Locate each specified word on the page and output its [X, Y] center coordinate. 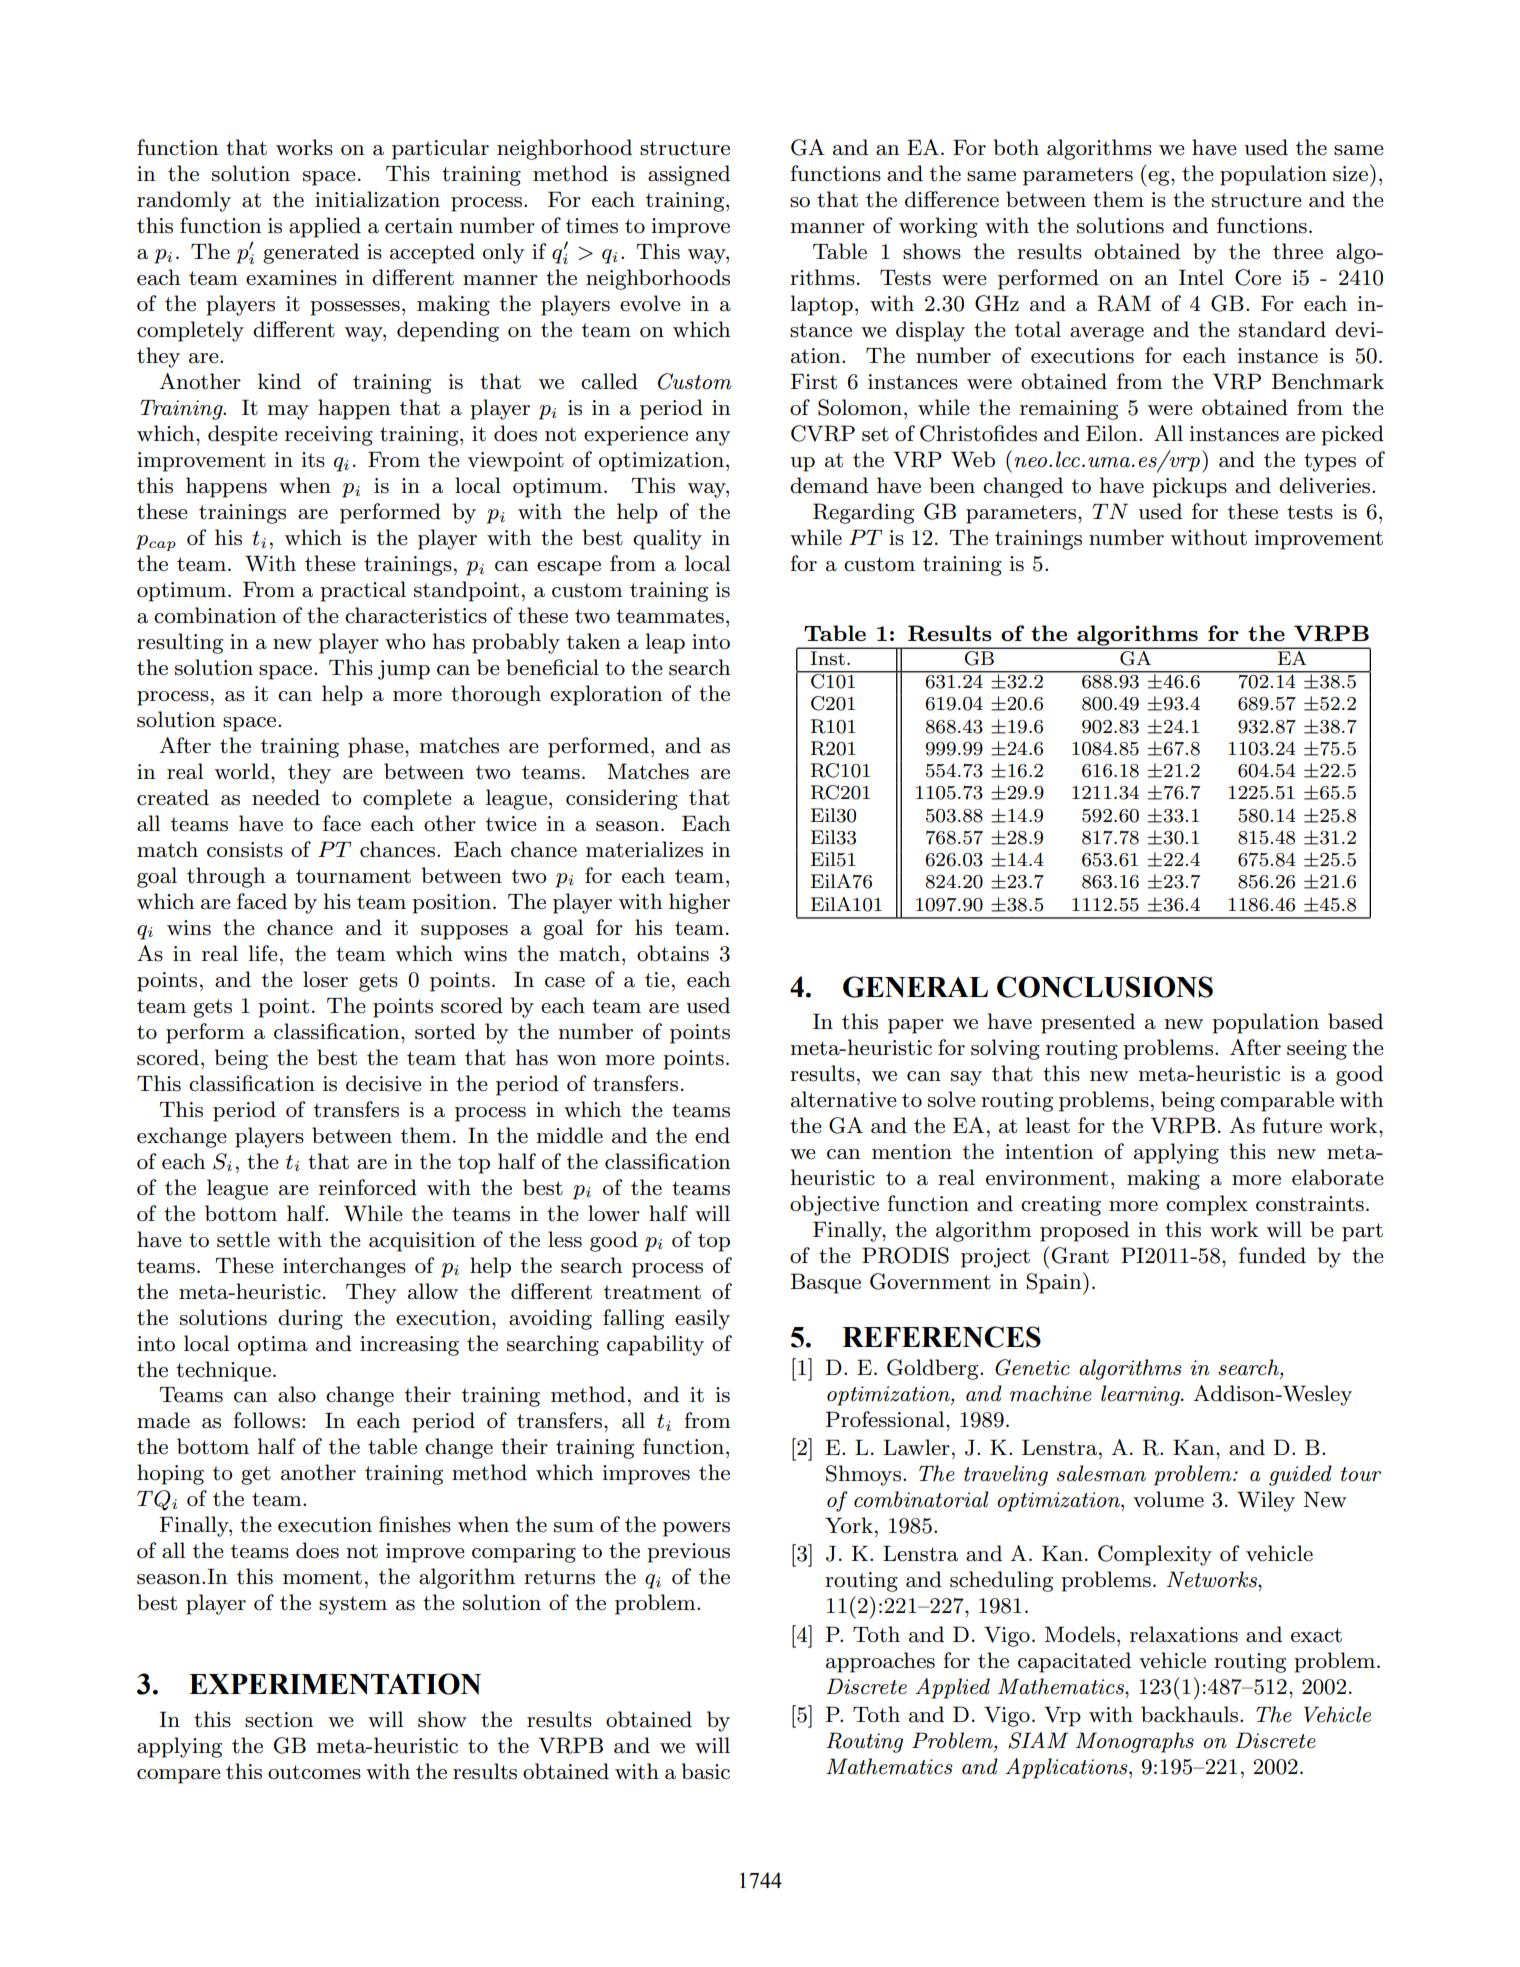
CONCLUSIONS [1105, 987]
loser [325, 979]
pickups [1189, 487]
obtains [673, 953]
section [279, 1720]
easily [702, 1319]
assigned [689, 175]
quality [667, 539]
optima [273, 1346]
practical [363, 591]
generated [311, 253]
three [1298, 251]
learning [1141, 1395]
